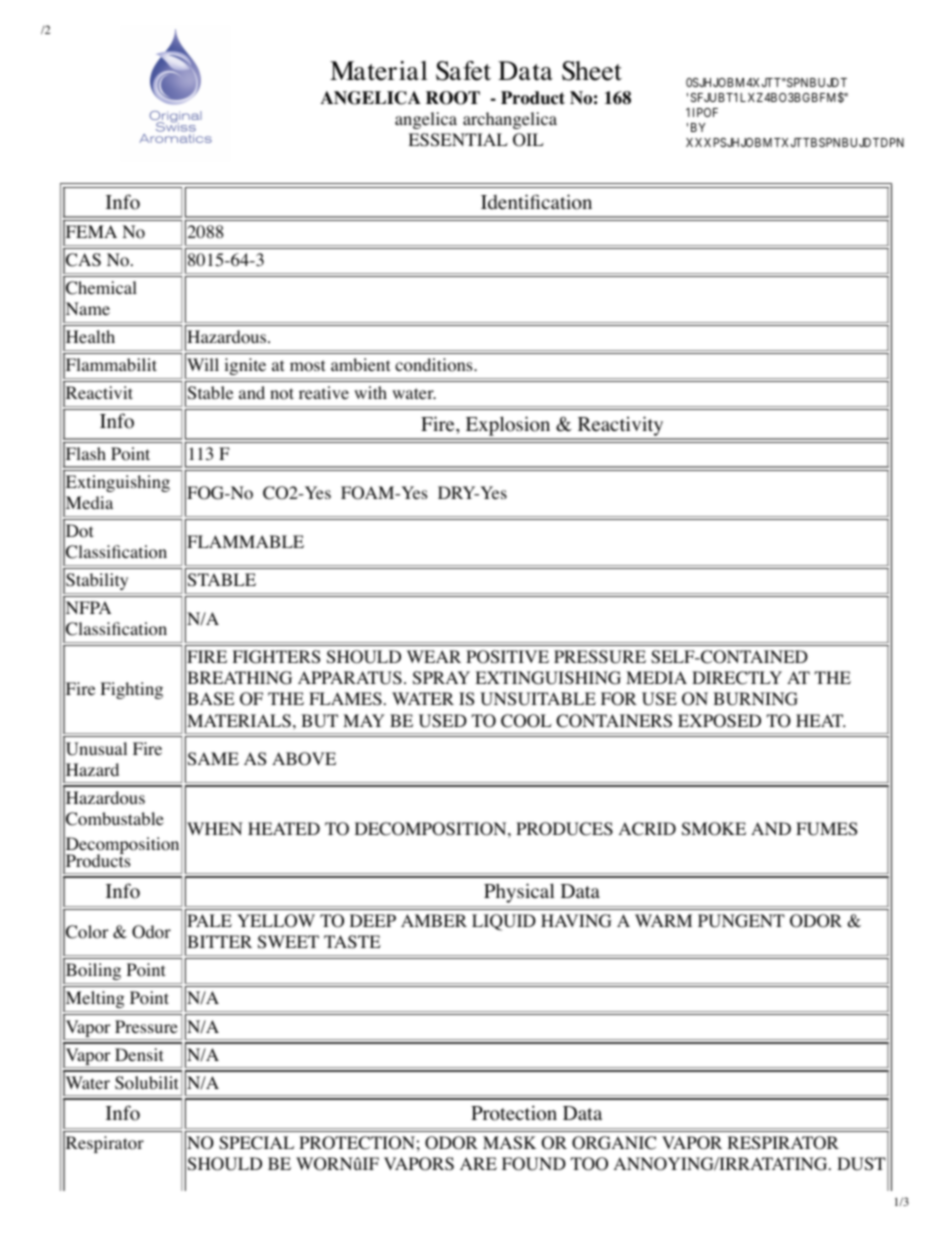 This screenshot has width=952, height=1233. Describe the element at coordinates (509, 1143) in the screenshot. I see `MASK` at that location.
